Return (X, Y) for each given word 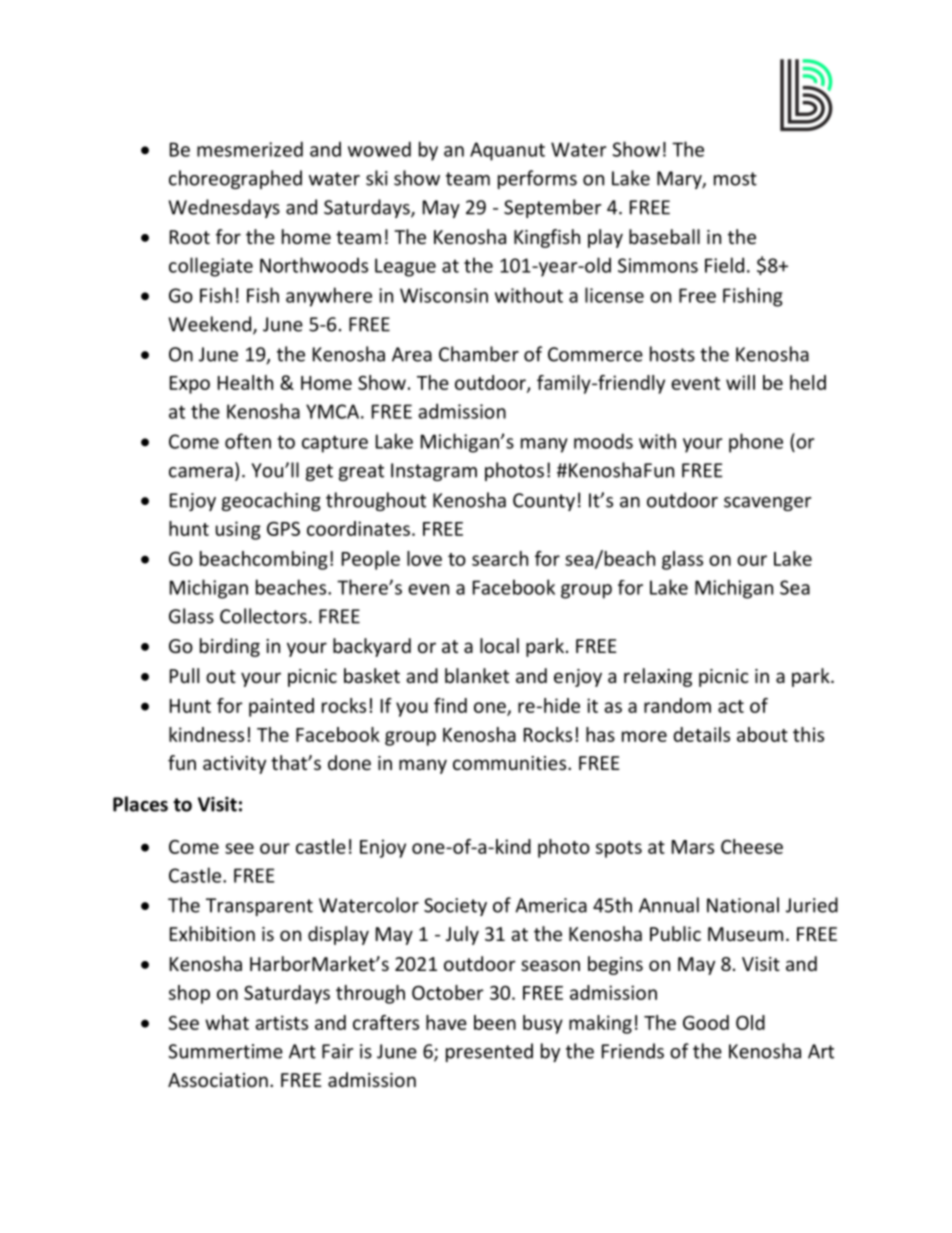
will (740, 382)
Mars (693, 847)
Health (245, 382)
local (499, 645)
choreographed (235, 179)
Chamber (479, 354)
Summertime (225, 1051)
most (735, 179)
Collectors (263, 616)
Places (140, 804)
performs (537, 179)
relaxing (658, 677)
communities (511, 763)
